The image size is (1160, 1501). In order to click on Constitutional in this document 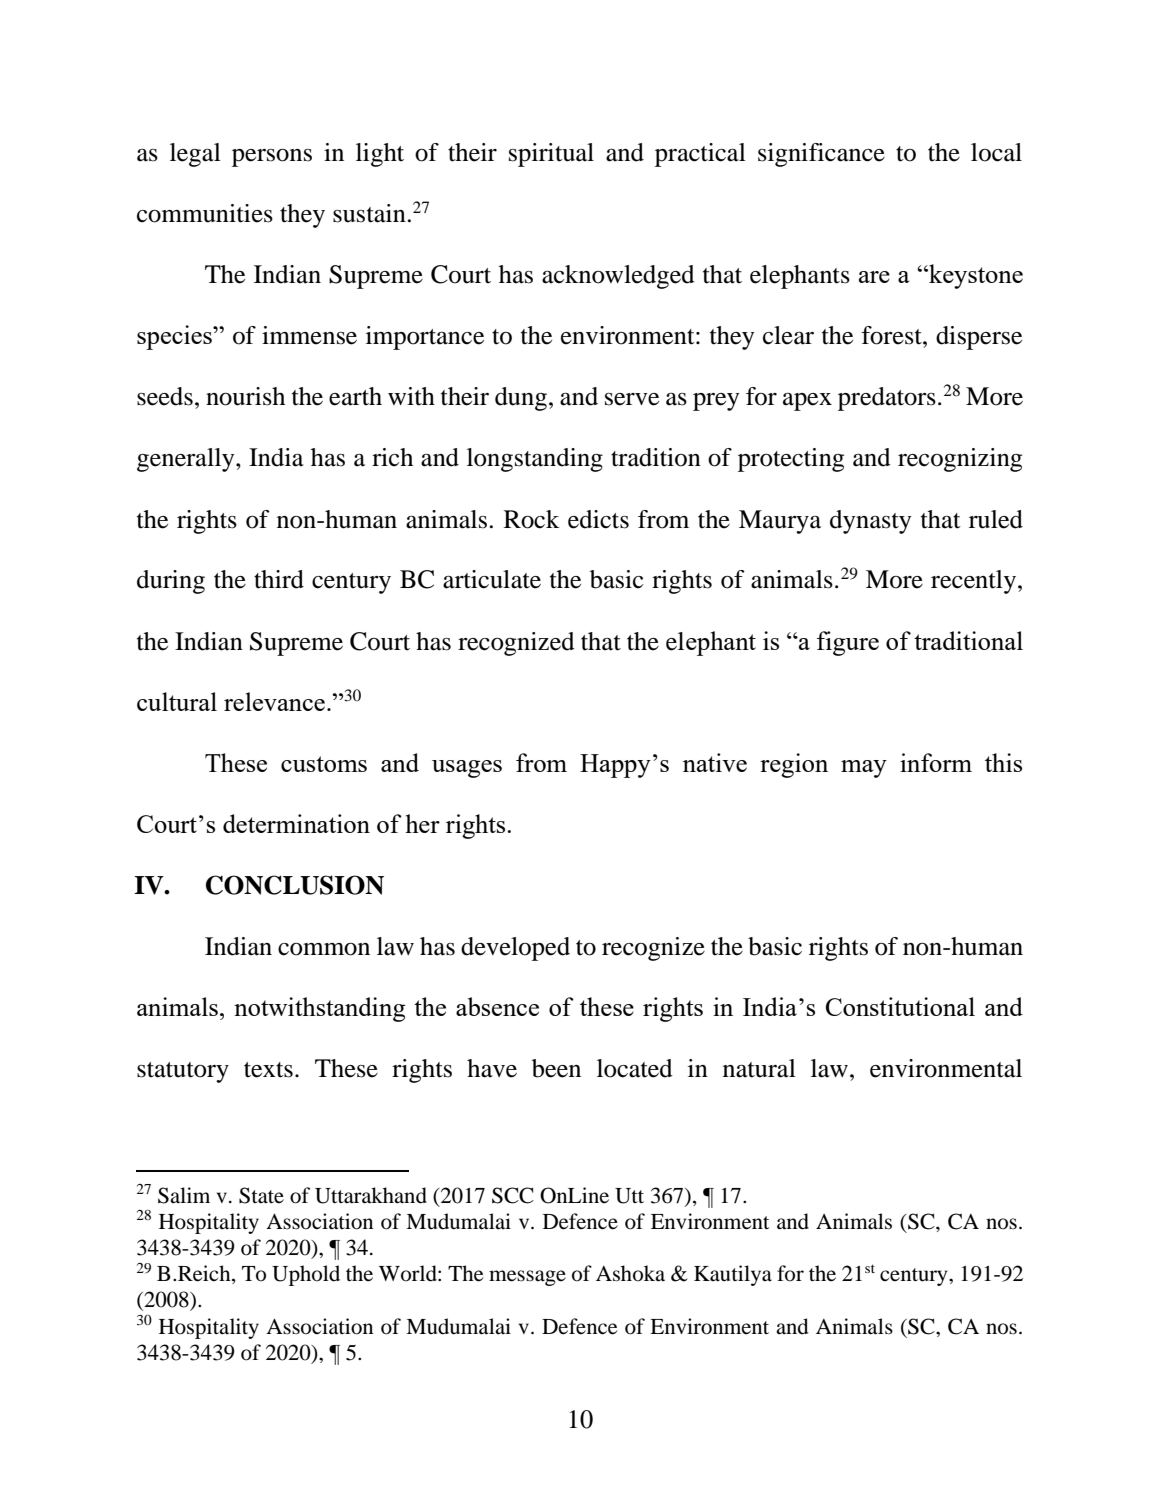, I will do `click(900, 1006)`.
